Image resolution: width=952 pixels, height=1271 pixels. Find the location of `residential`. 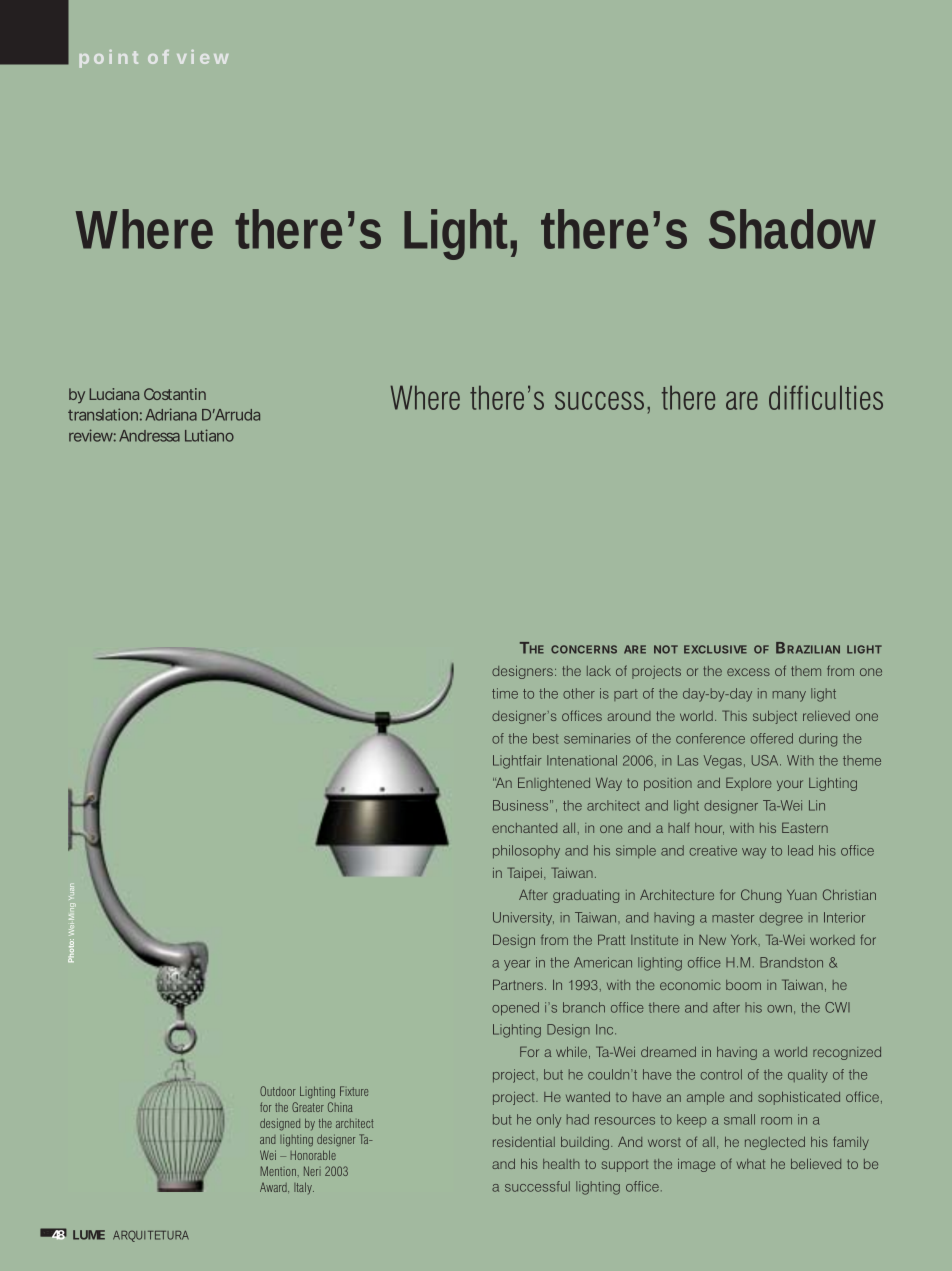

residential is located at coordinates (524, 1142).
